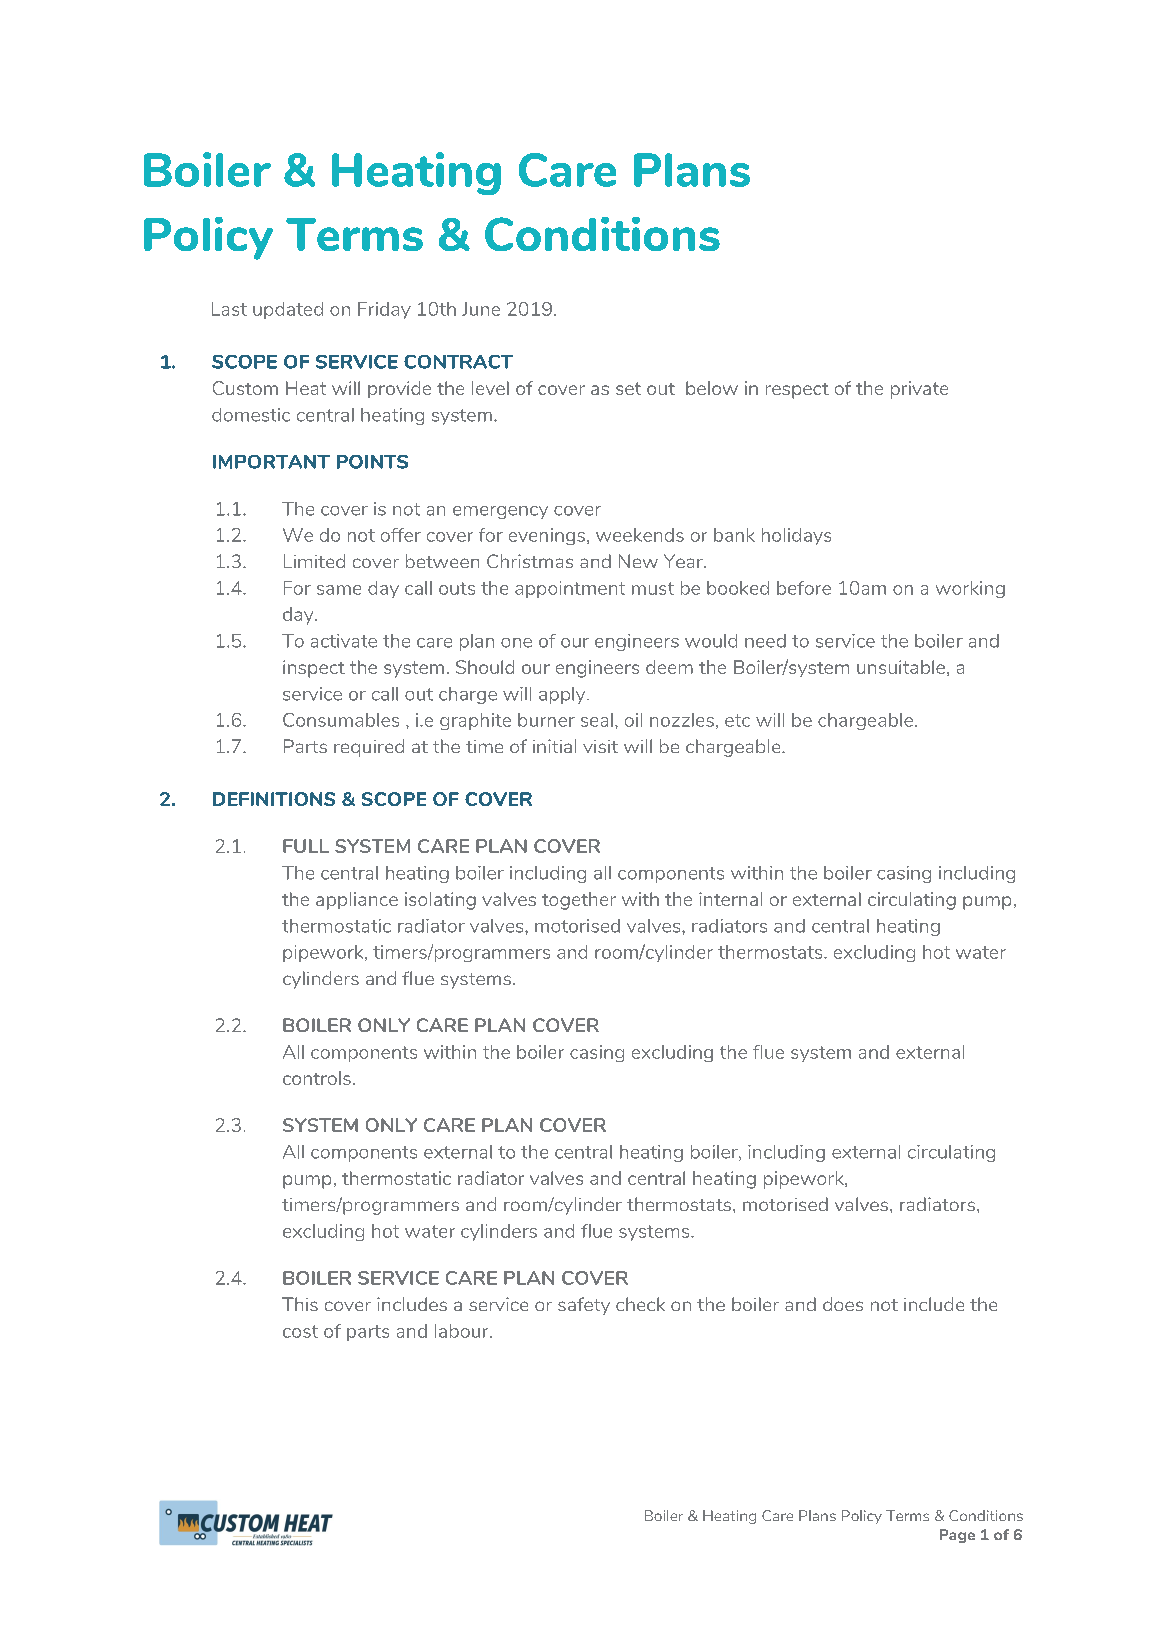 The width and height of the document is (1166, 1649). I want to click on Limited, so click(314, 561).
